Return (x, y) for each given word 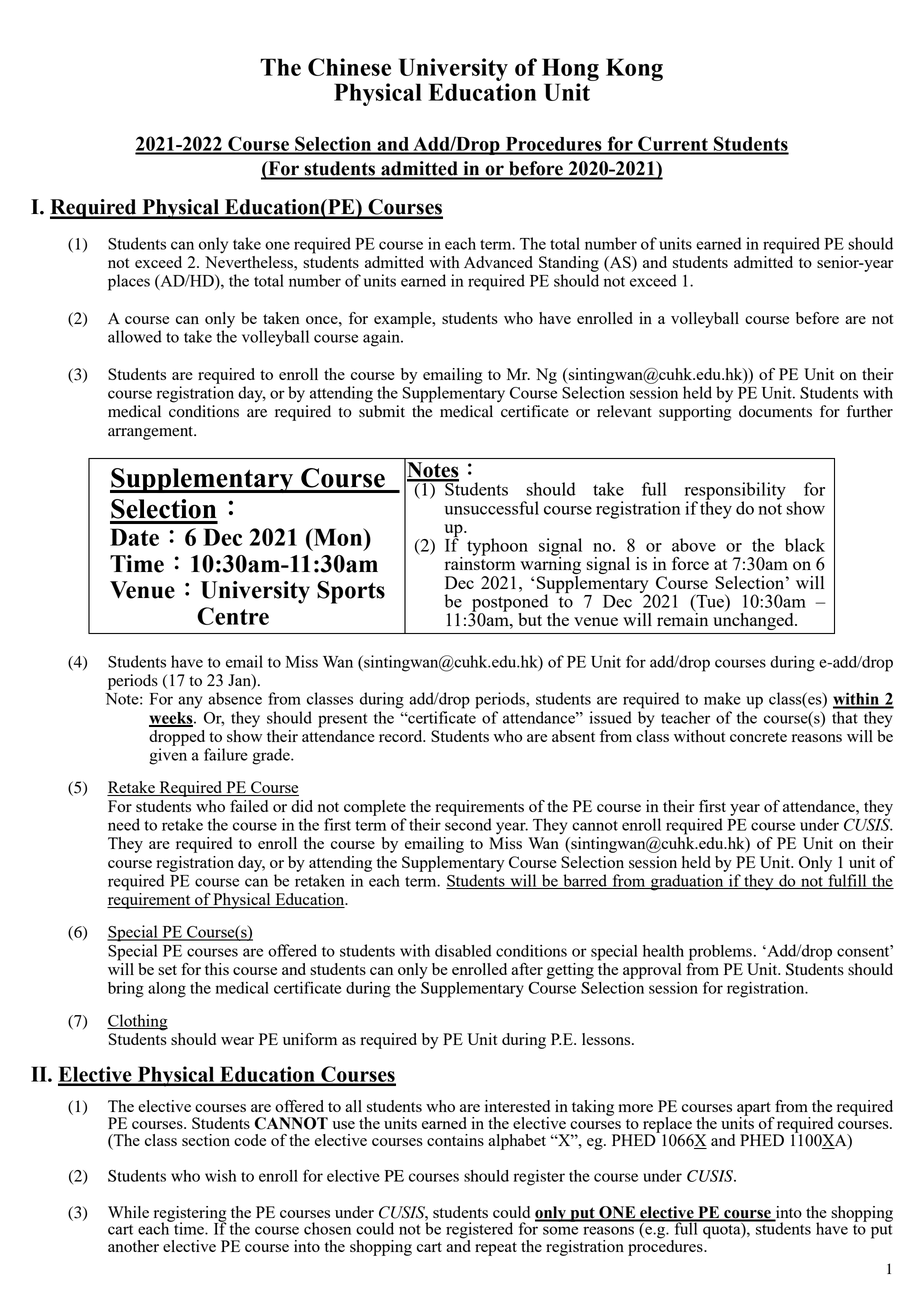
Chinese (349, 67)
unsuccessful (491, 508)
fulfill (847, 881)
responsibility (735, 492)
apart (755, 1110)
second (468, 824)
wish (220, 1176)
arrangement (152, 433)
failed (249, 806)
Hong (570, 69)
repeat (496, 1249)
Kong (634, 69)
